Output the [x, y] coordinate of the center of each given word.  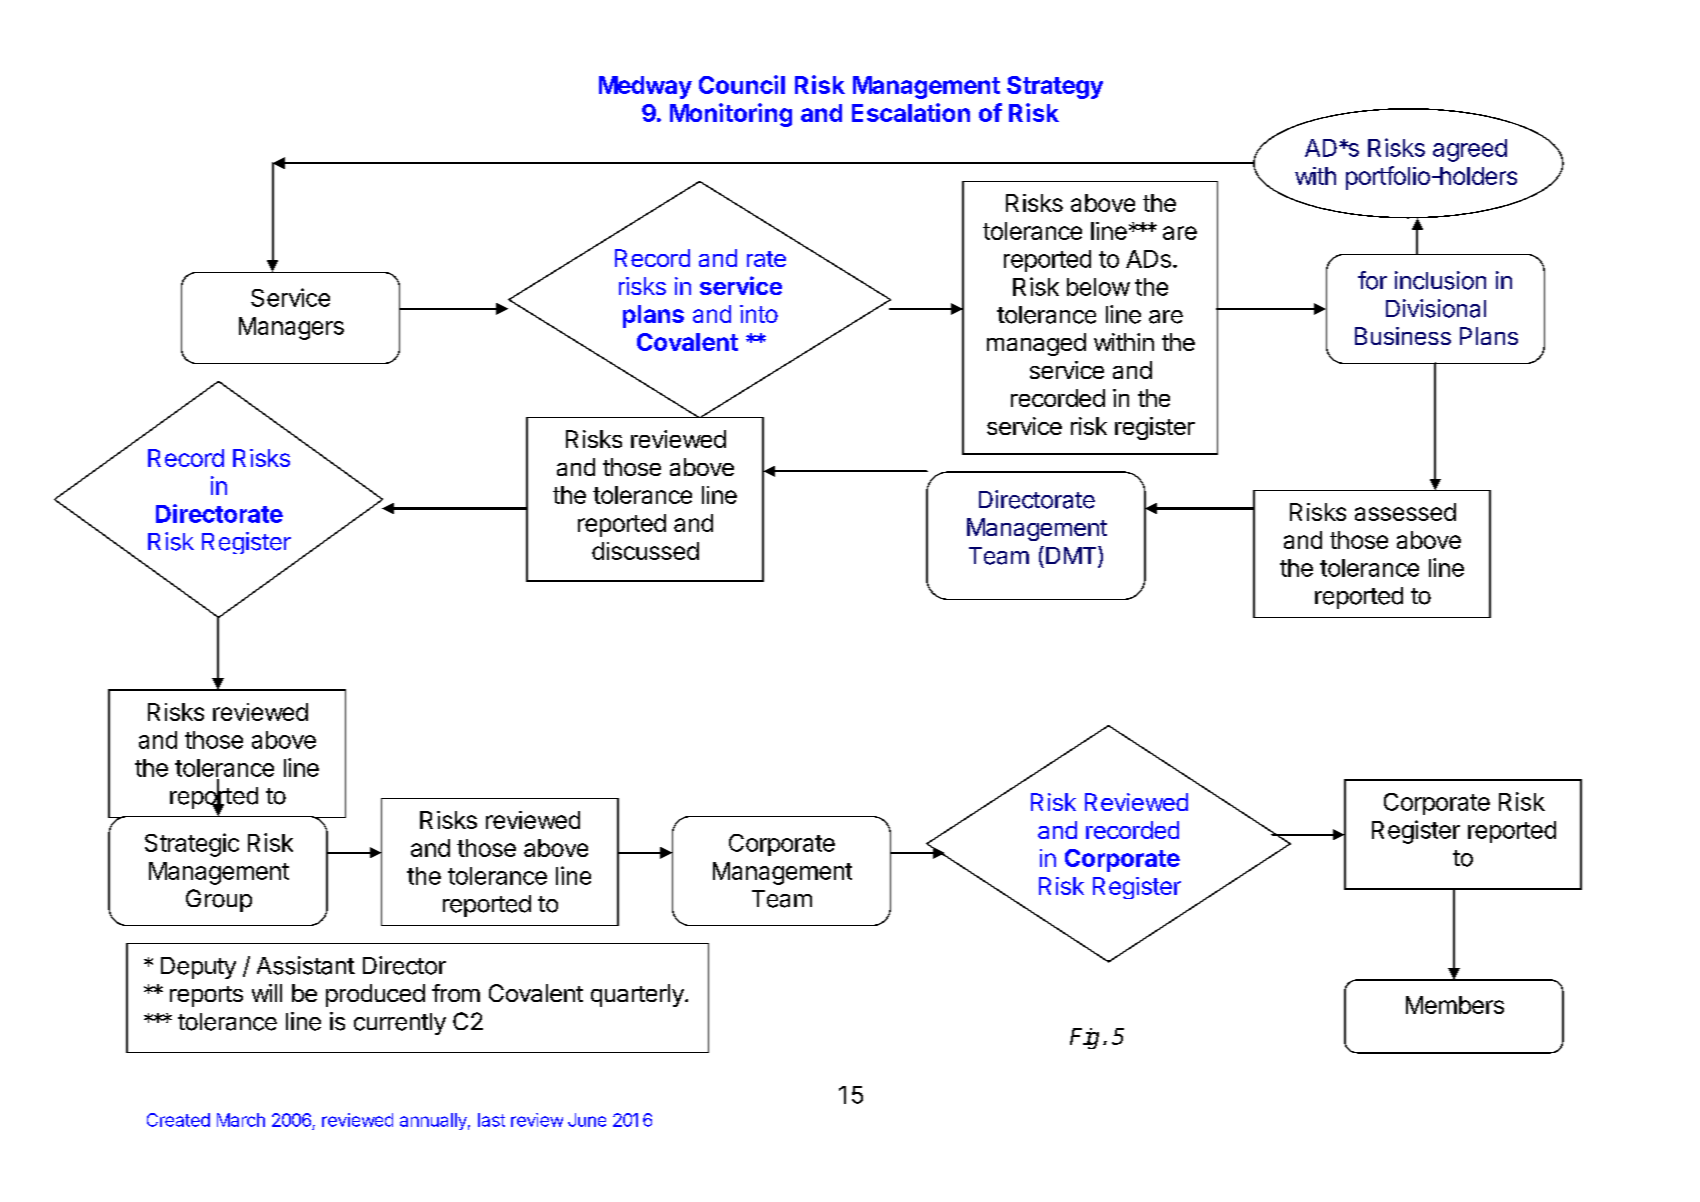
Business [1403, 336]
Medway [645, 87]
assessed [1405, 512]
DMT [1072, 556]
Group [219, 900]
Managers [291, 328]
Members [1455, 1005]
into [759, 314]
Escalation [911, 112]
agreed [1470, 150]
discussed [645, 551]
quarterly [638, 995]
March [241, 1120]
